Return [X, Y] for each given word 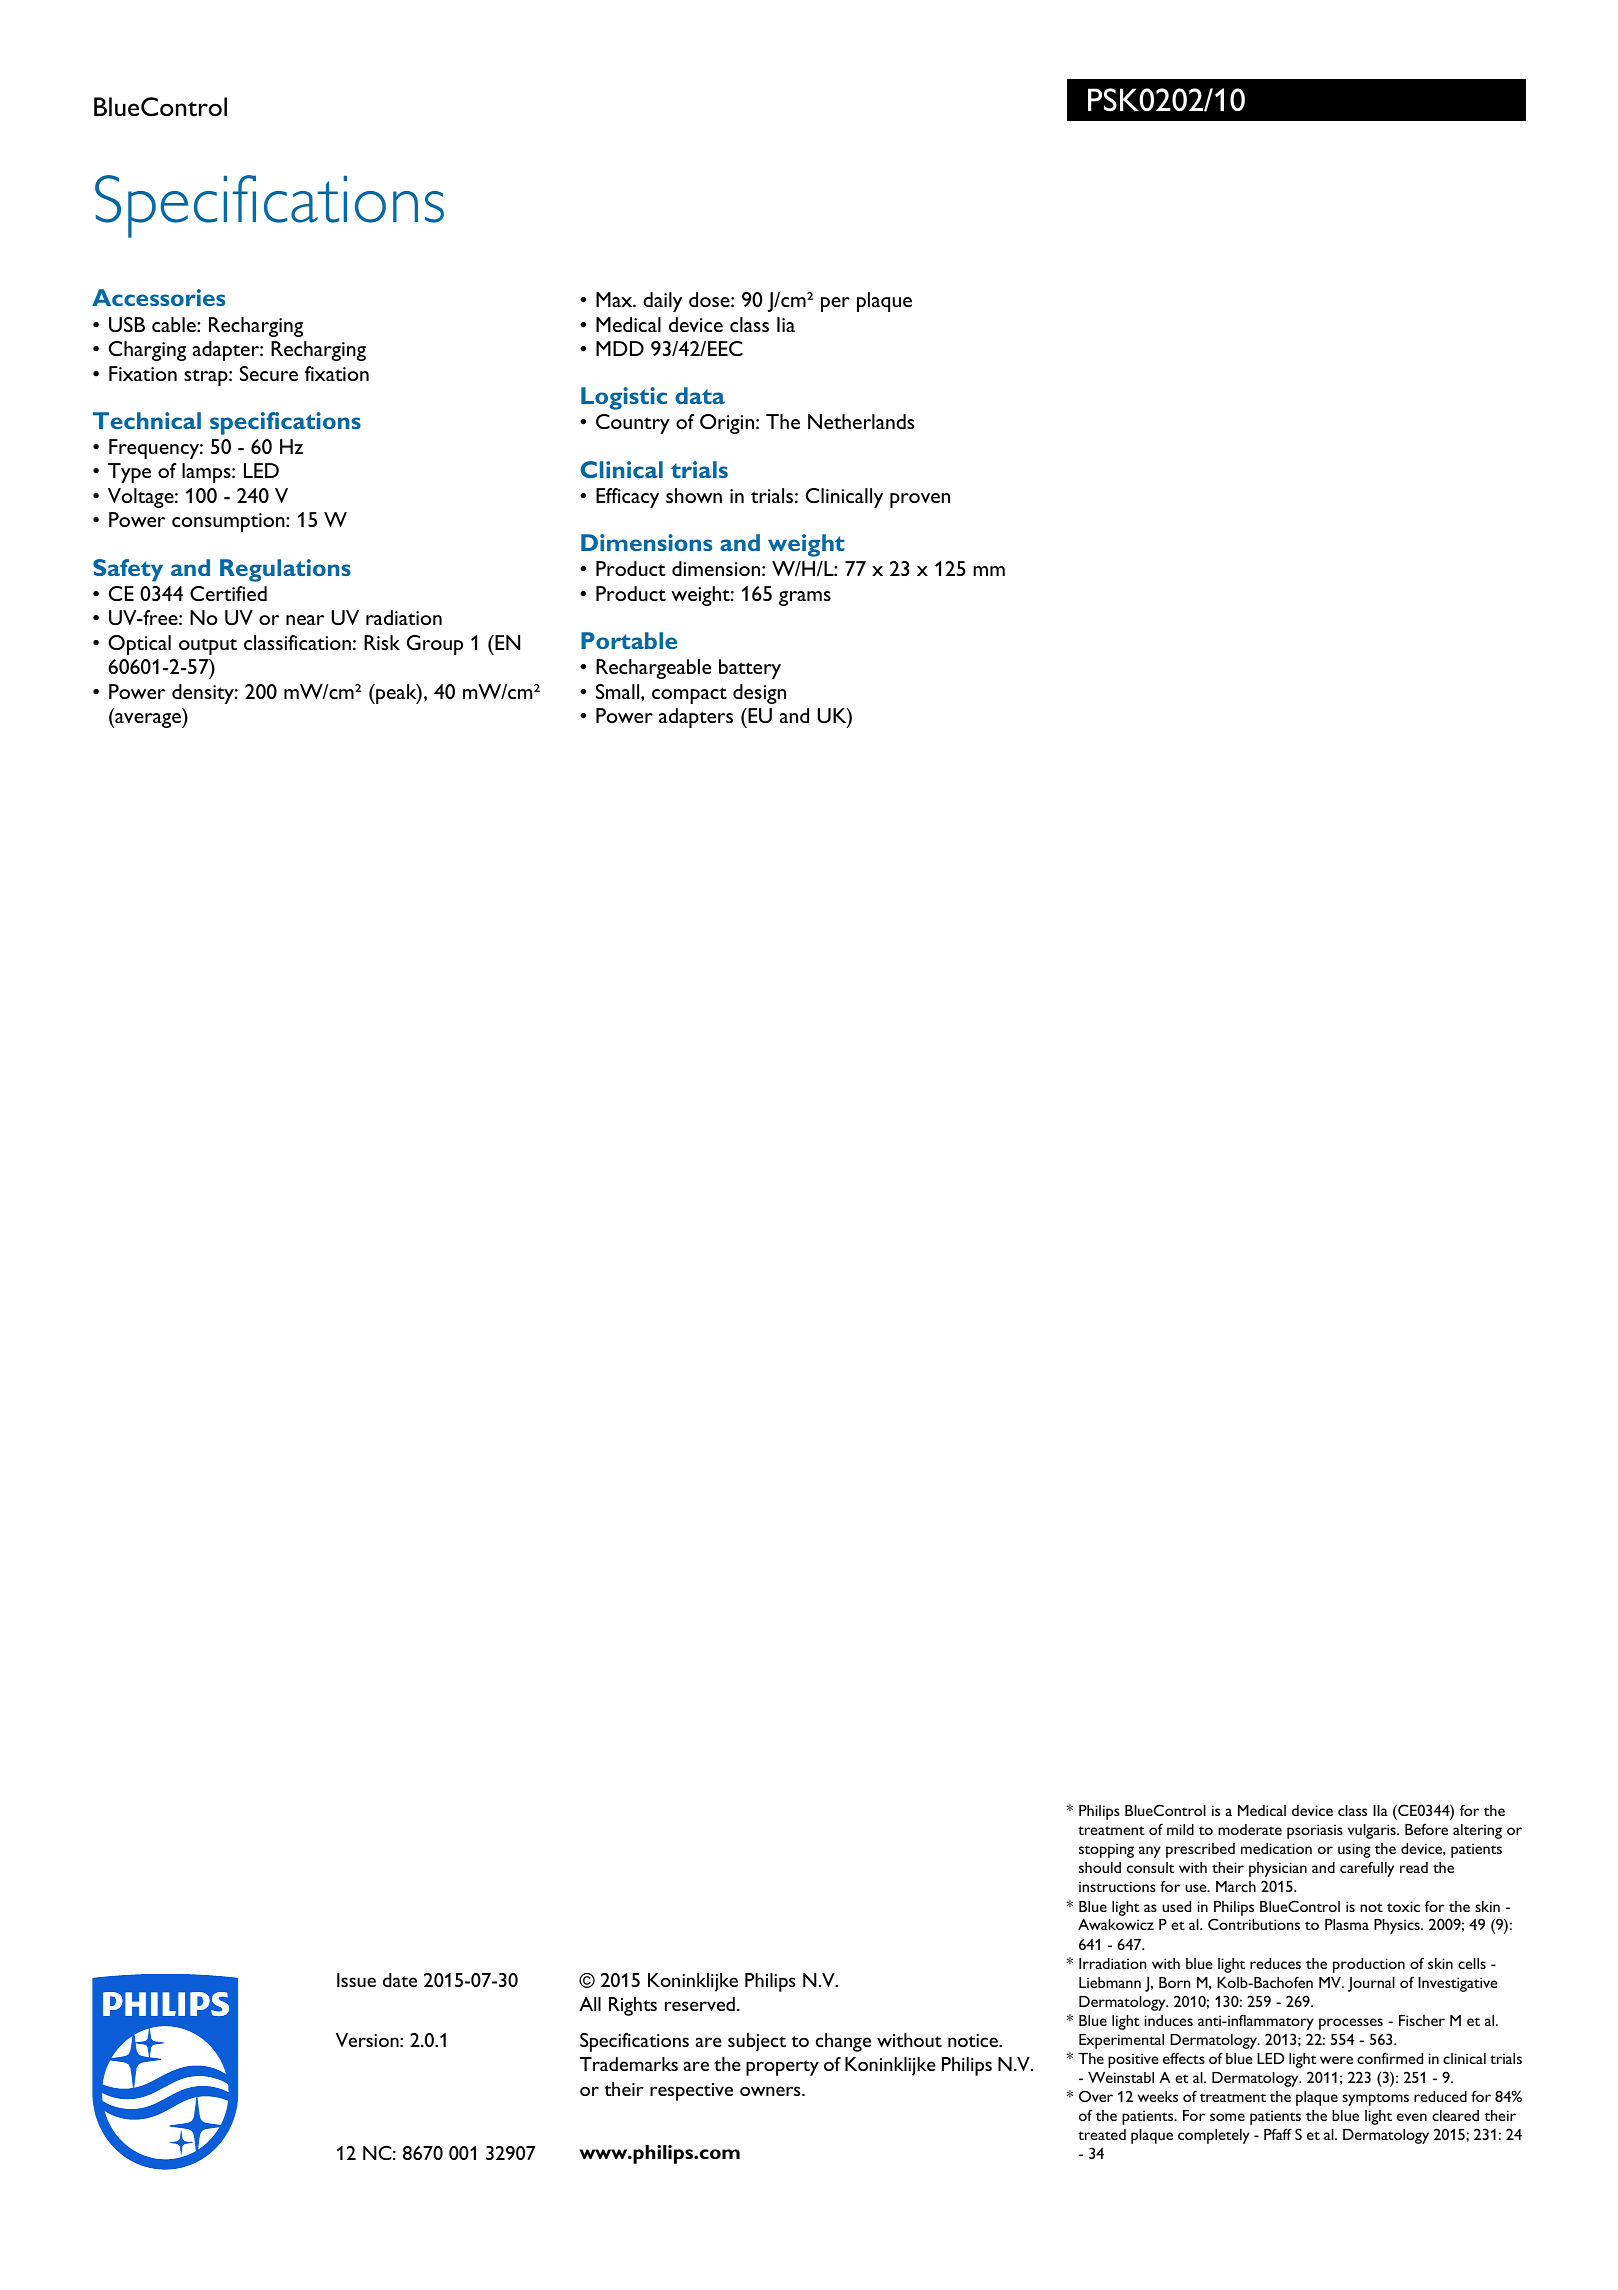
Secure [269, 373]
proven [920, 500]
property [782, 2068]
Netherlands [861, 421]
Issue [356, 1980]
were [1336, 2060]
